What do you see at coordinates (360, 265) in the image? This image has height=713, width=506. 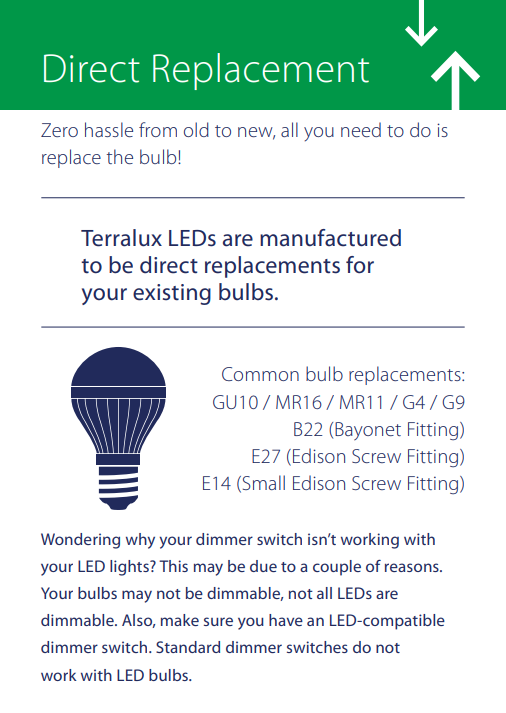 I see `for` at bounding box center [360, 265].
